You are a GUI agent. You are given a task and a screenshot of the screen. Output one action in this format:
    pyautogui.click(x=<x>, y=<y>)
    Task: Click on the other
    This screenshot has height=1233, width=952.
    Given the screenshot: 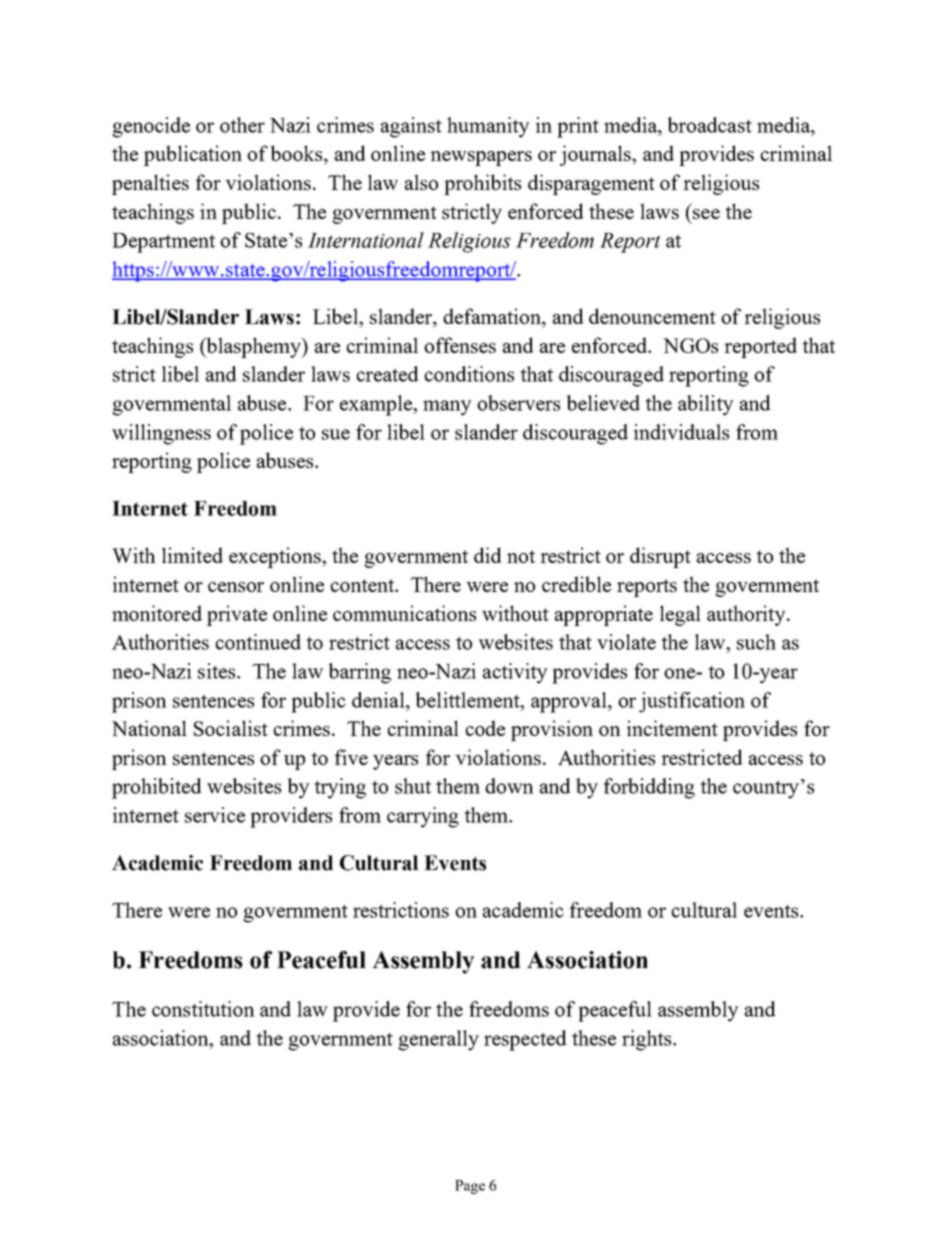 What is the action you would take?
    pyautogui.click(x=242, y=125)
